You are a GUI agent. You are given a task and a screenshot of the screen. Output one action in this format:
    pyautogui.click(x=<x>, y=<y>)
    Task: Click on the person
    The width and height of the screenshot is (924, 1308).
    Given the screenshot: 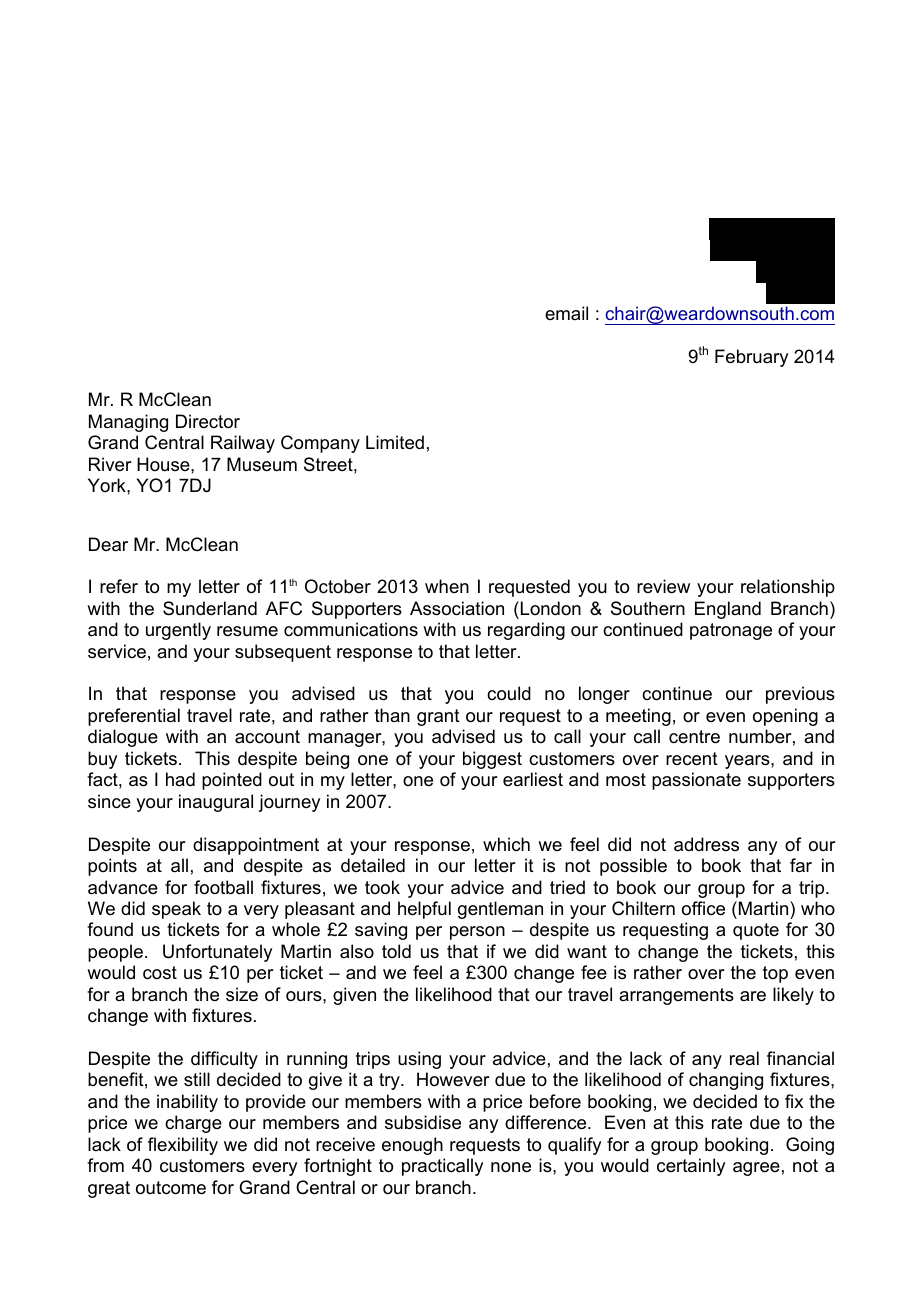 What is the action you would take?
    pyautogui.click(x=477, y=933)
